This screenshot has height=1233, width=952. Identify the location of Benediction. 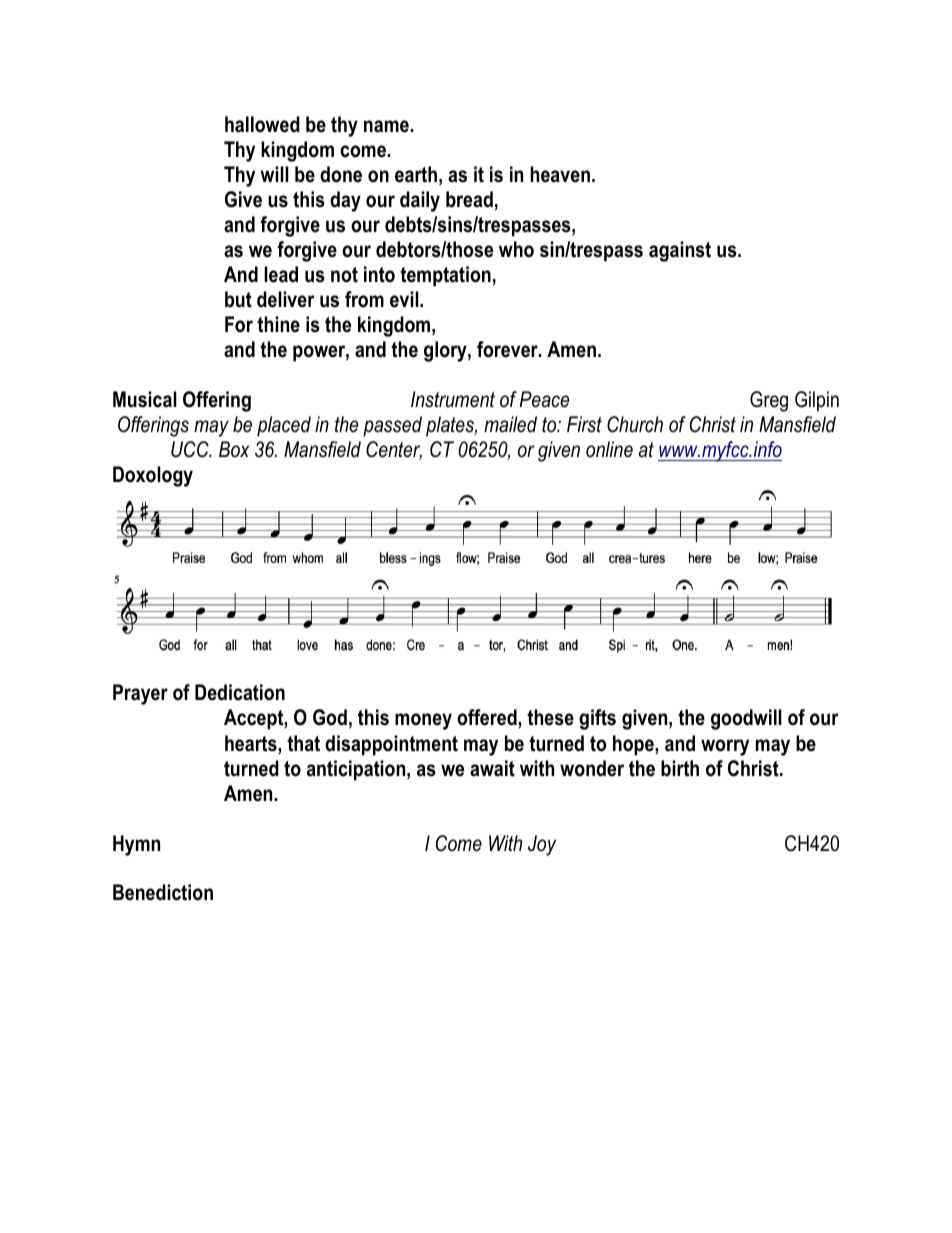
(163, 892).
